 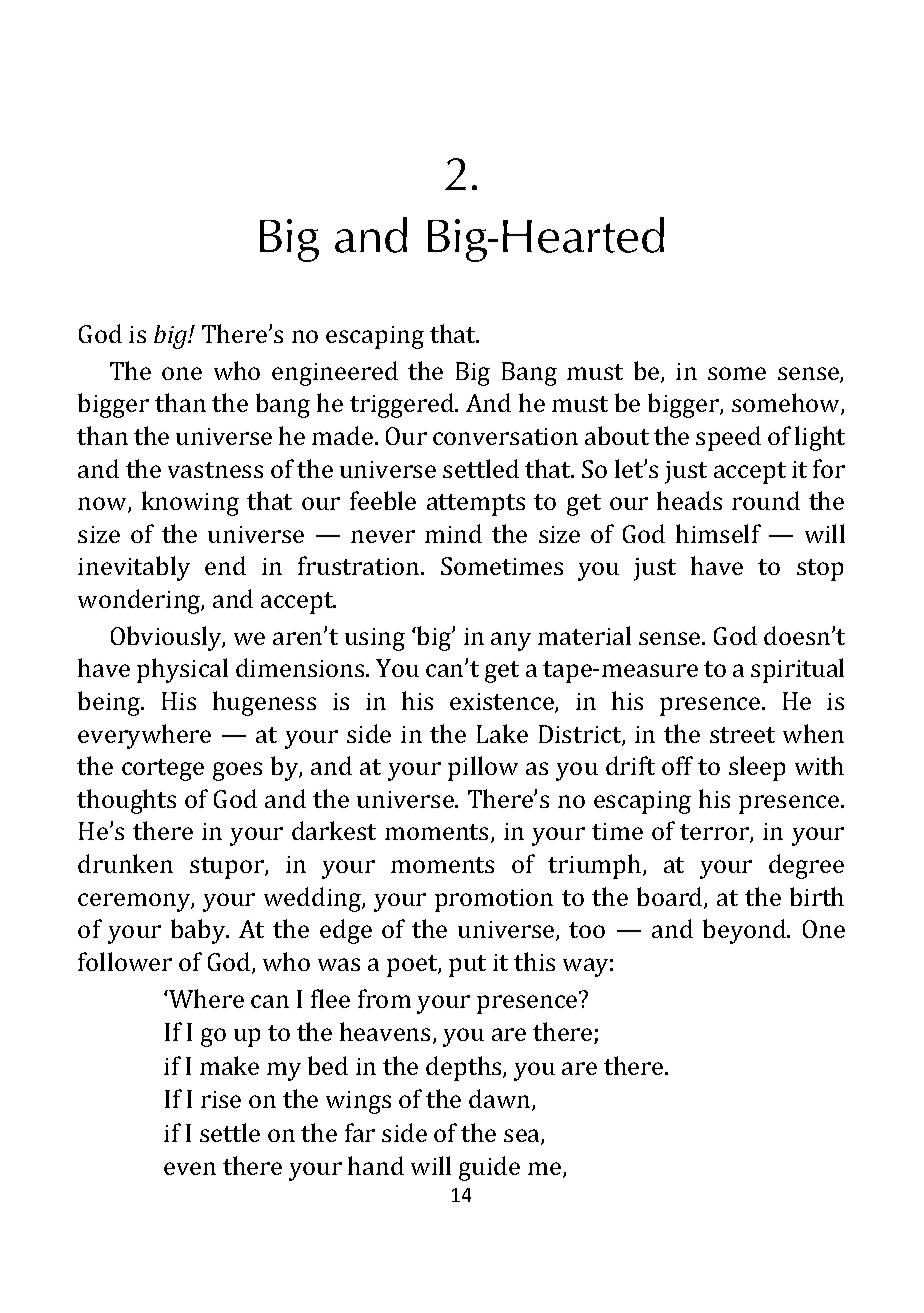 What do you see at coordinates (182, 670) in the image?
I see `physical` at bounding box center [182, 670].
